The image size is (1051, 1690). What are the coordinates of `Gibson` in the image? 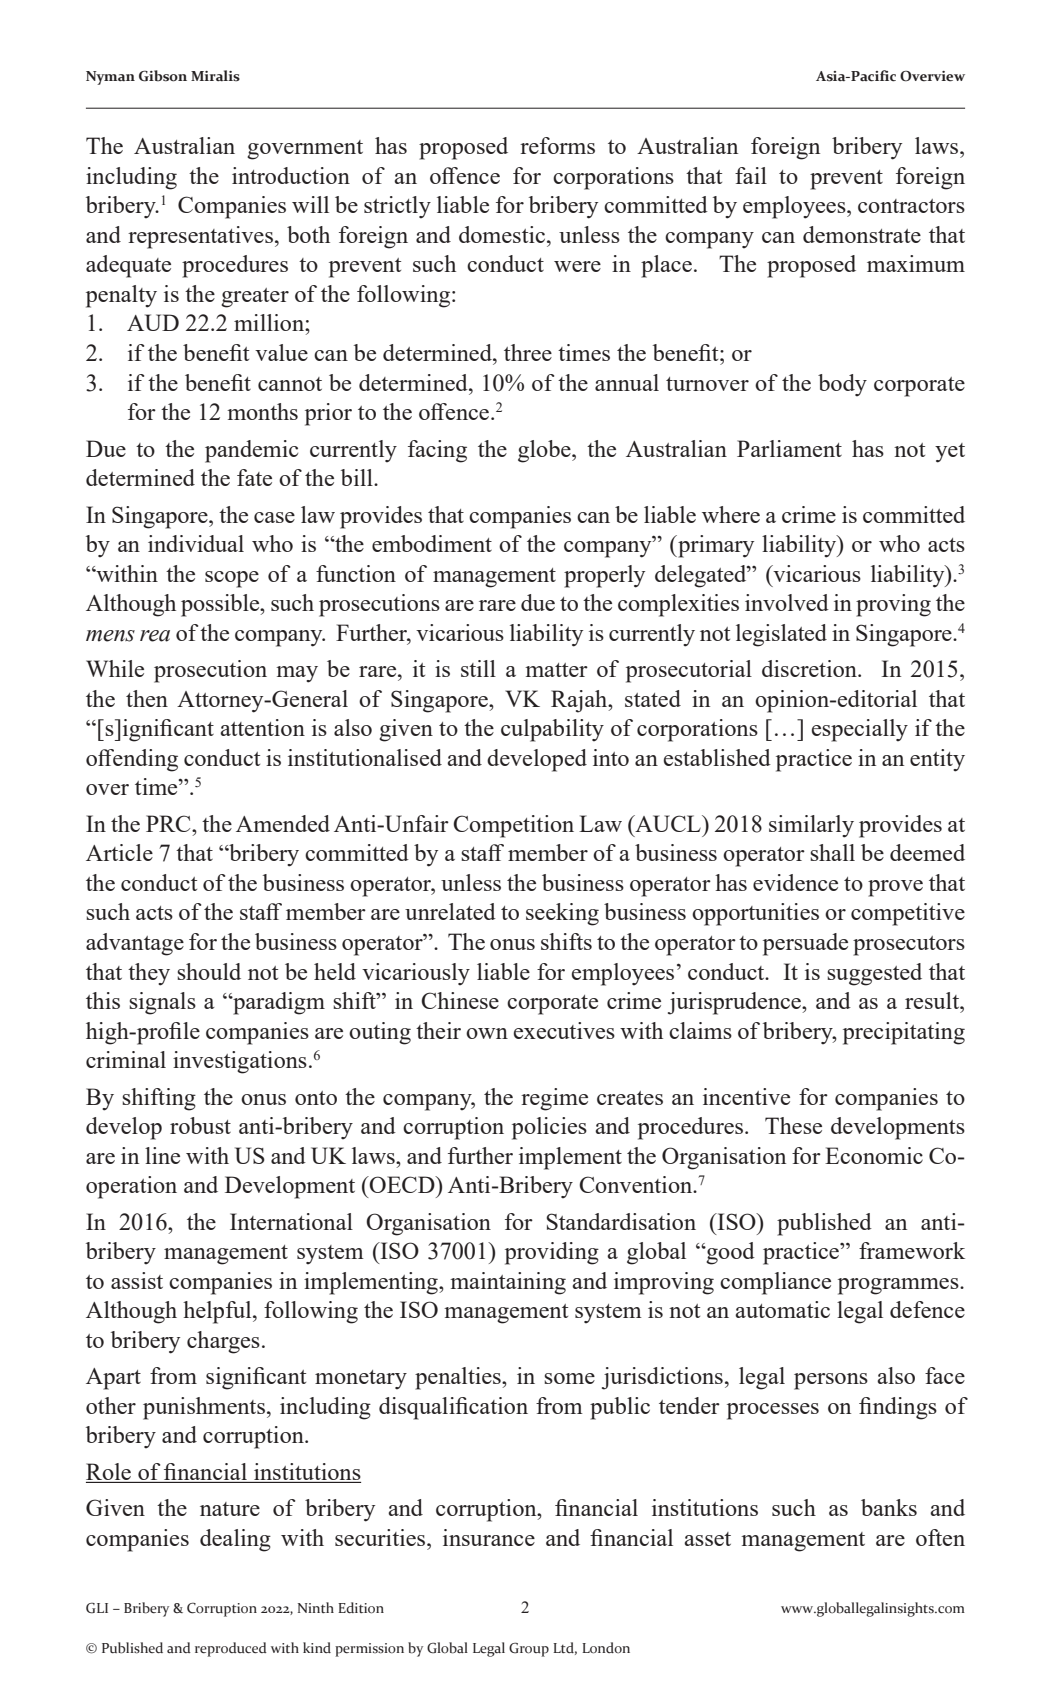 It's located at (163, 76).
